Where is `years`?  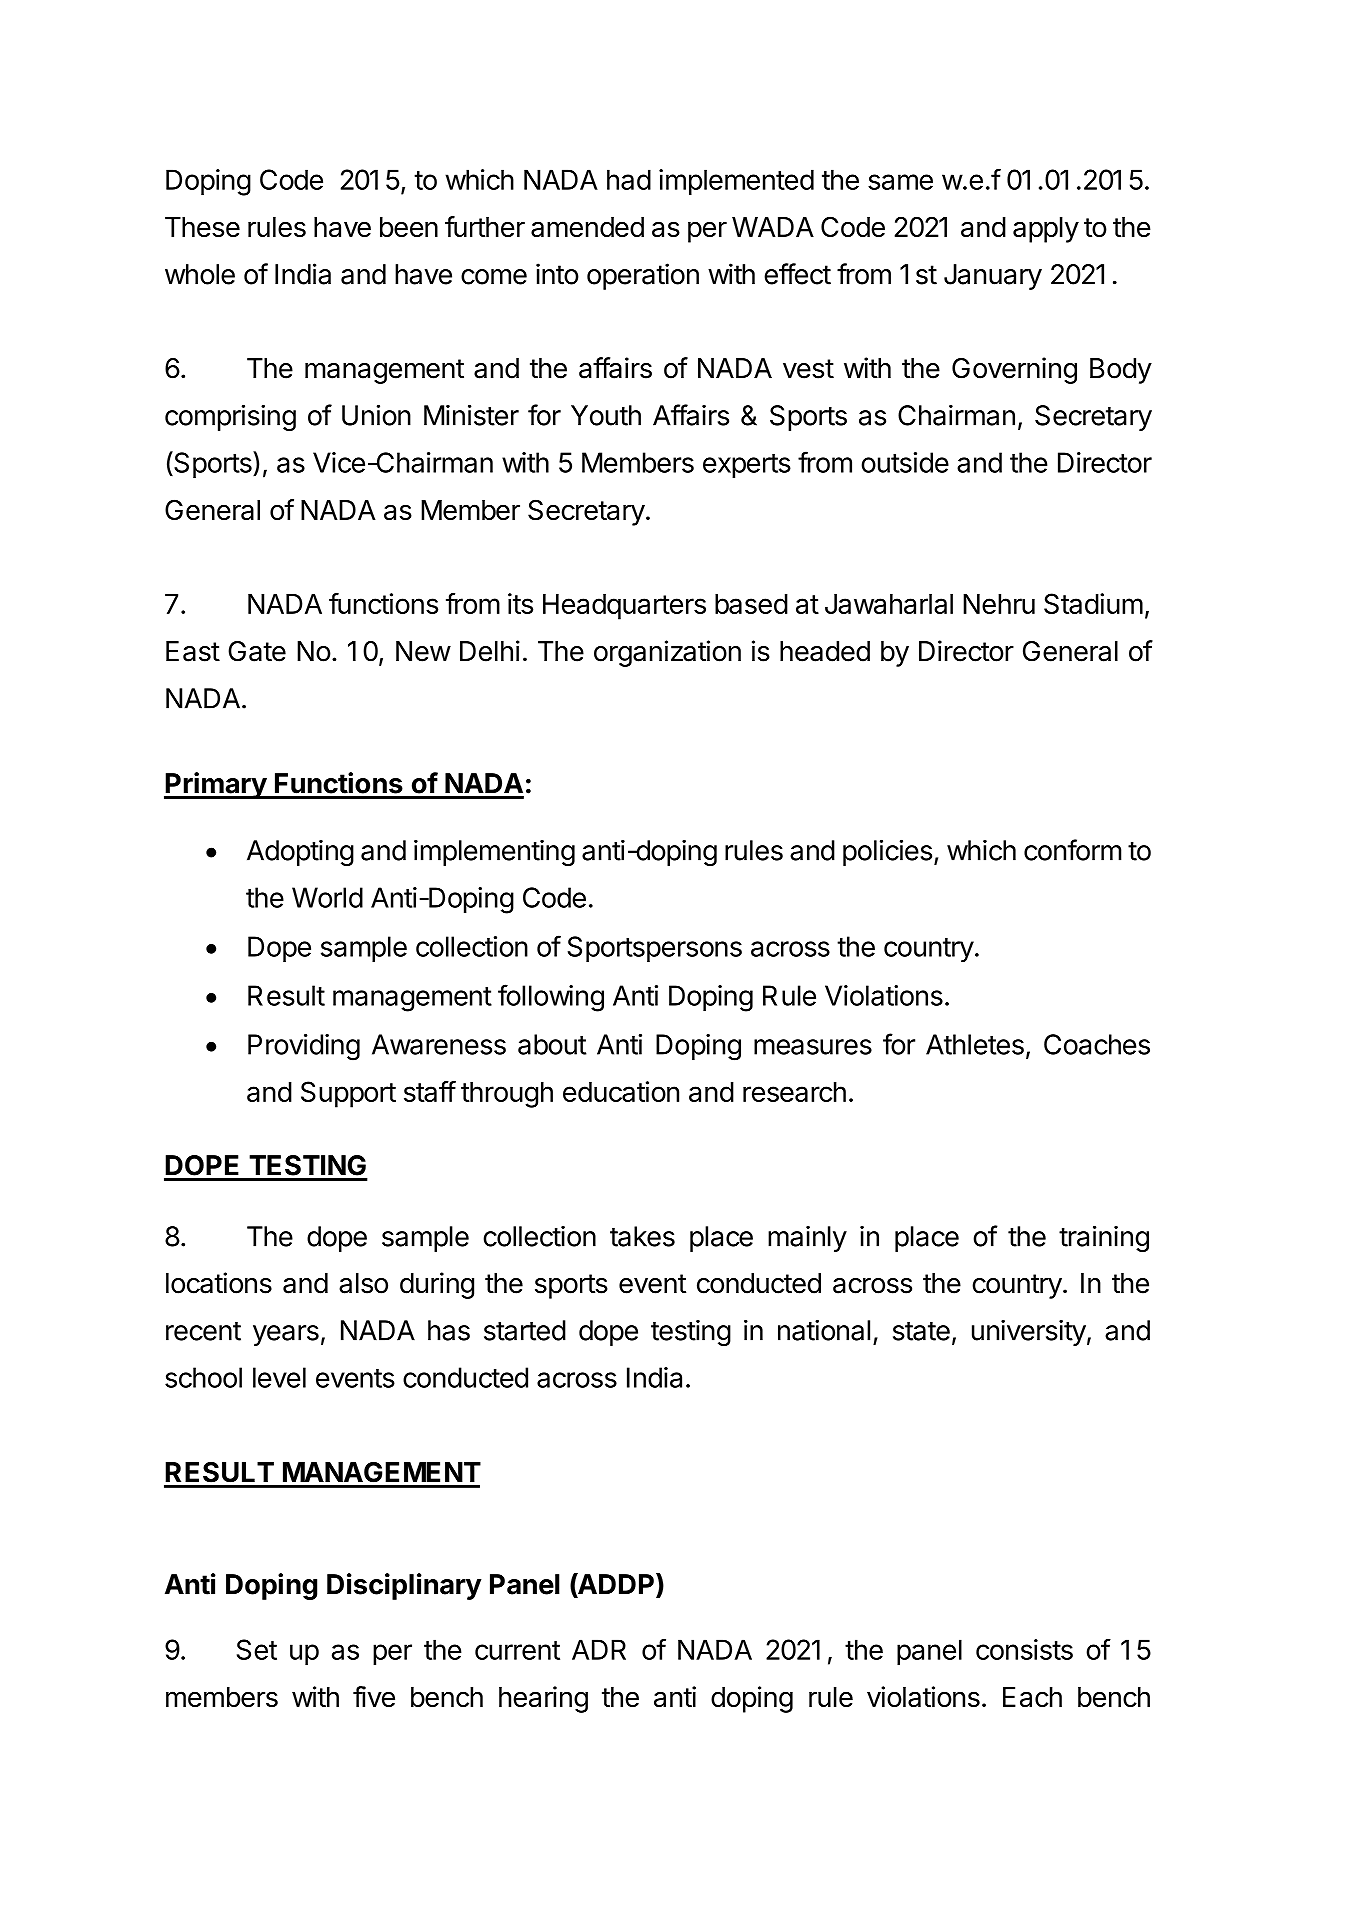 years is located at coordinates (286, 1335).
